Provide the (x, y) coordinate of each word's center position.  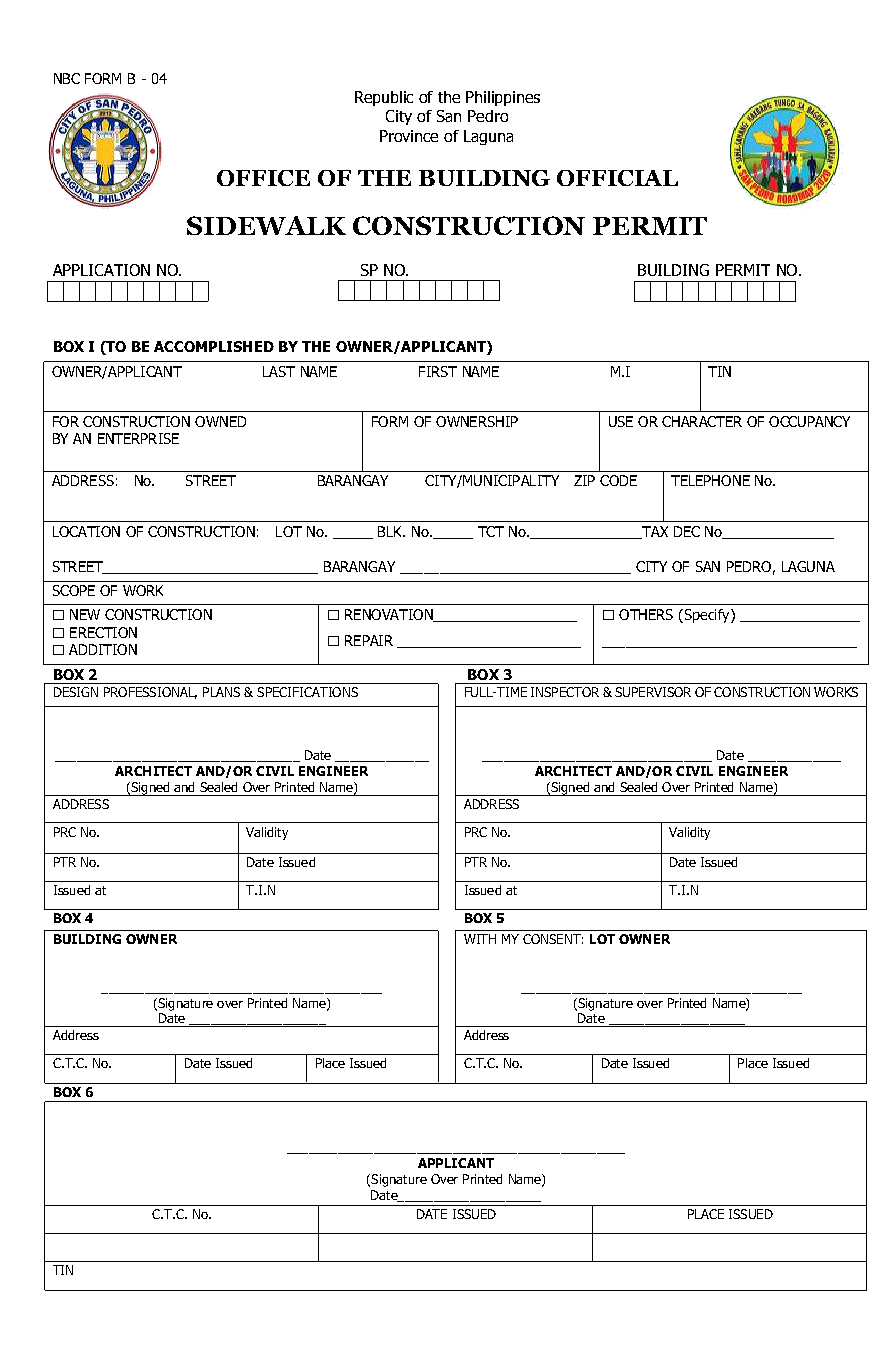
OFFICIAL (617, 178)
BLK (391, 531)
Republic (384, 98)
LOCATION (86, 531)
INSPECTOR (565, 692)
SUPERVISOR (653, 692)
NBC (67, 78)
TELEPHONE (710, 480)
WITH (480, 939)
